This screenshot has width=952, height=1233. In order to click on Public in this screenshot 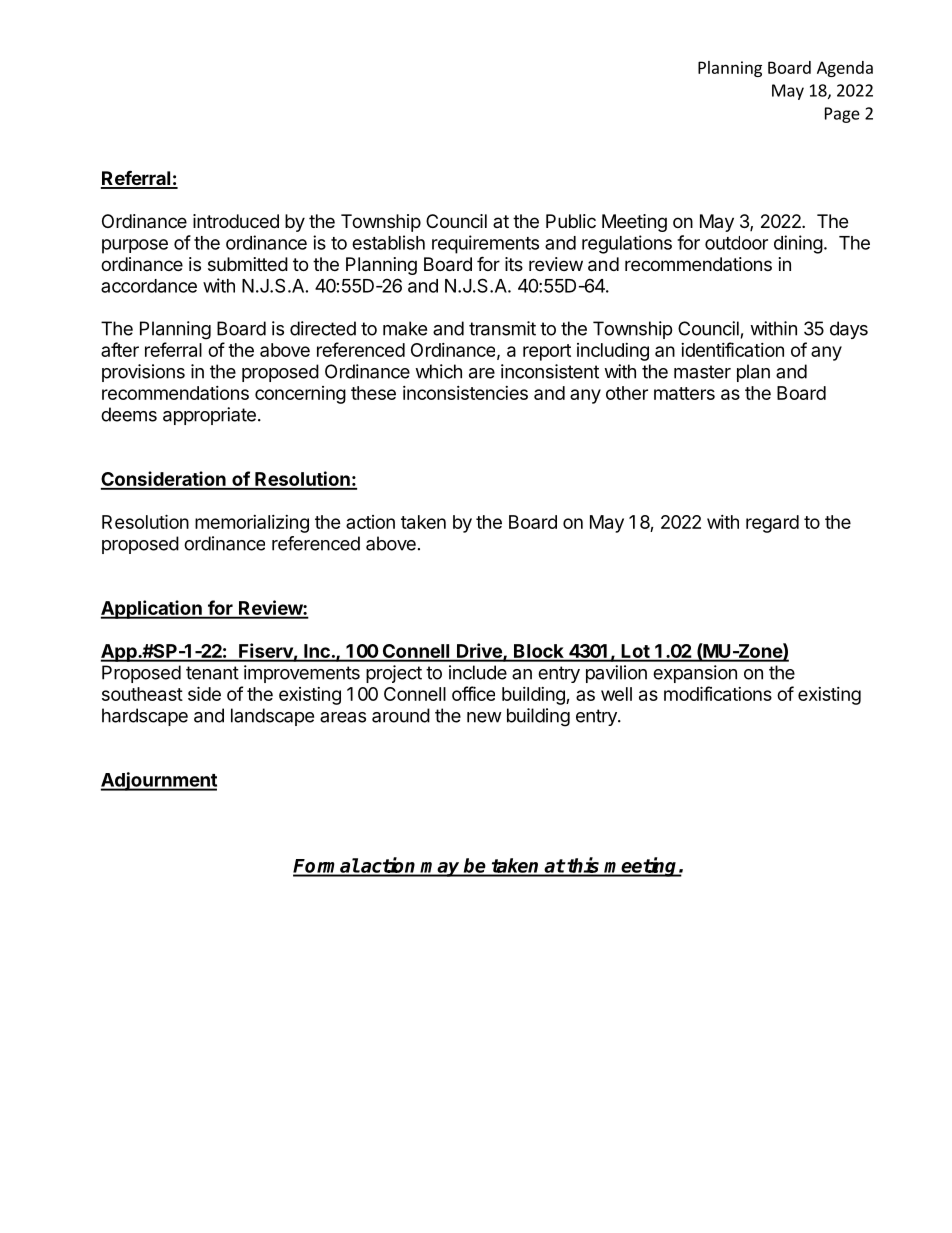, I will do `click(571, 221)`.
